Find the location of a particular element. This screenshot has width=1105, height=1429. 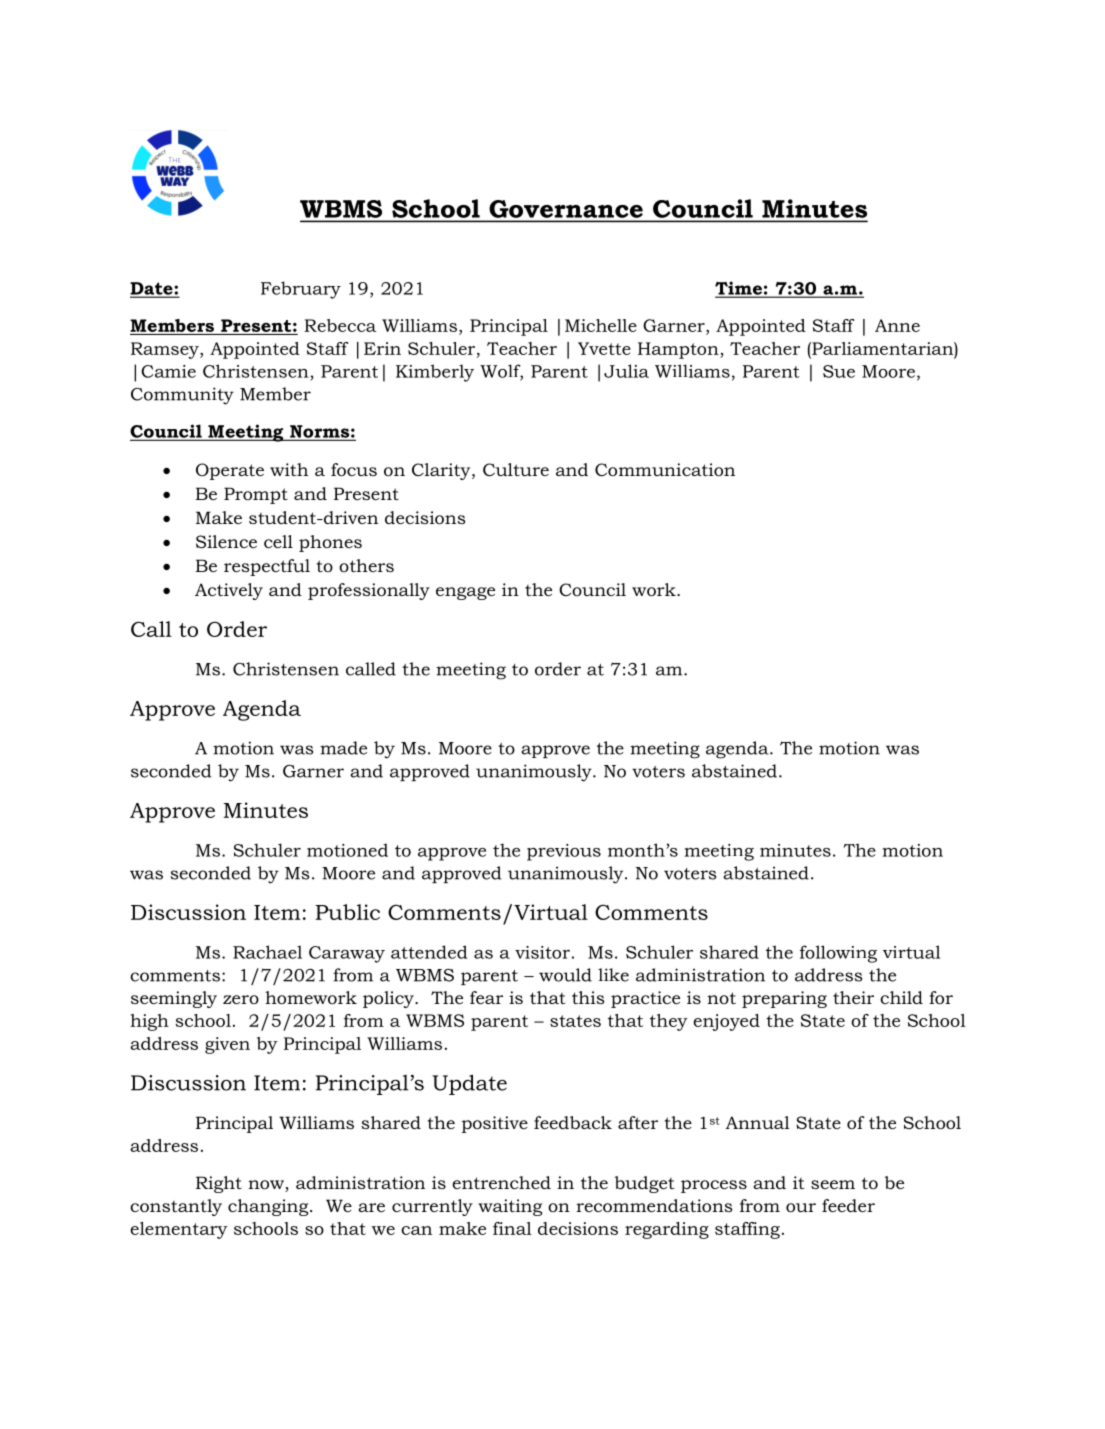

changing is located at coordinates (269, 1207).
